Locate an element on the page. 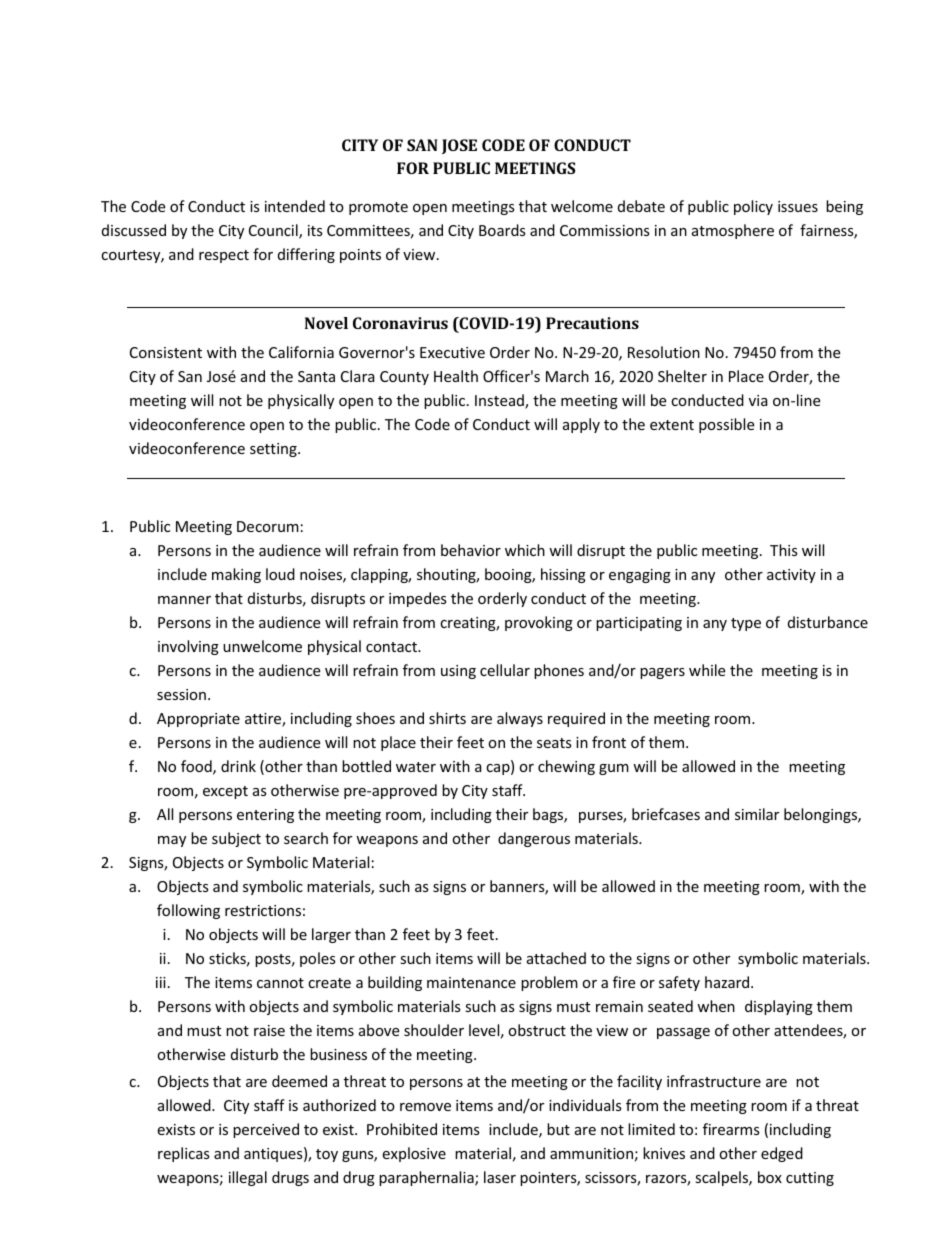  Decorum is located at coordinates (268, 526).
